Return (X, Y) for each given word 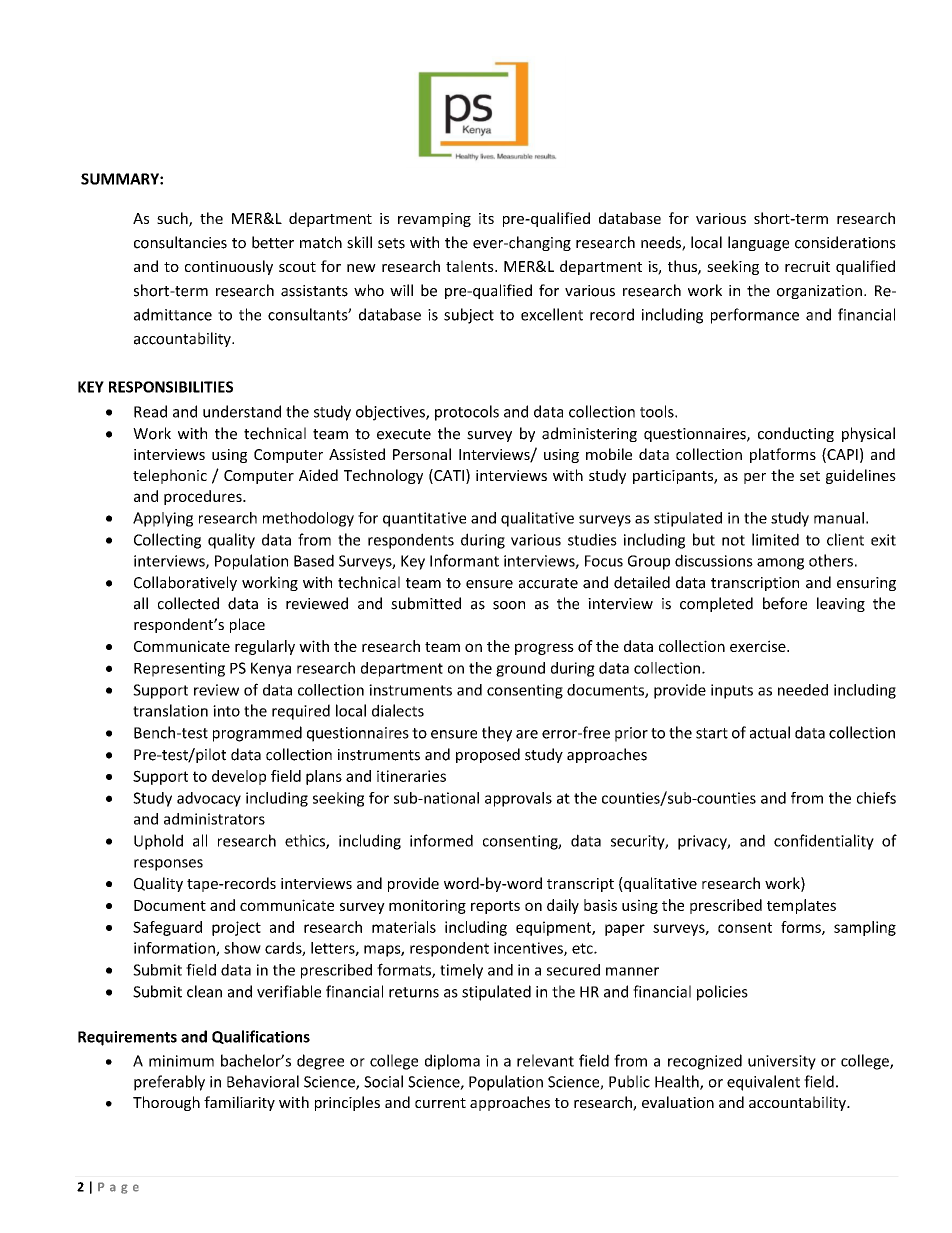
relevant (545, 1060)
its (486, 218)
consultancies (180, 242)
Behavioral (263, 1081)
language (758, 243)
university (782, 1062)
